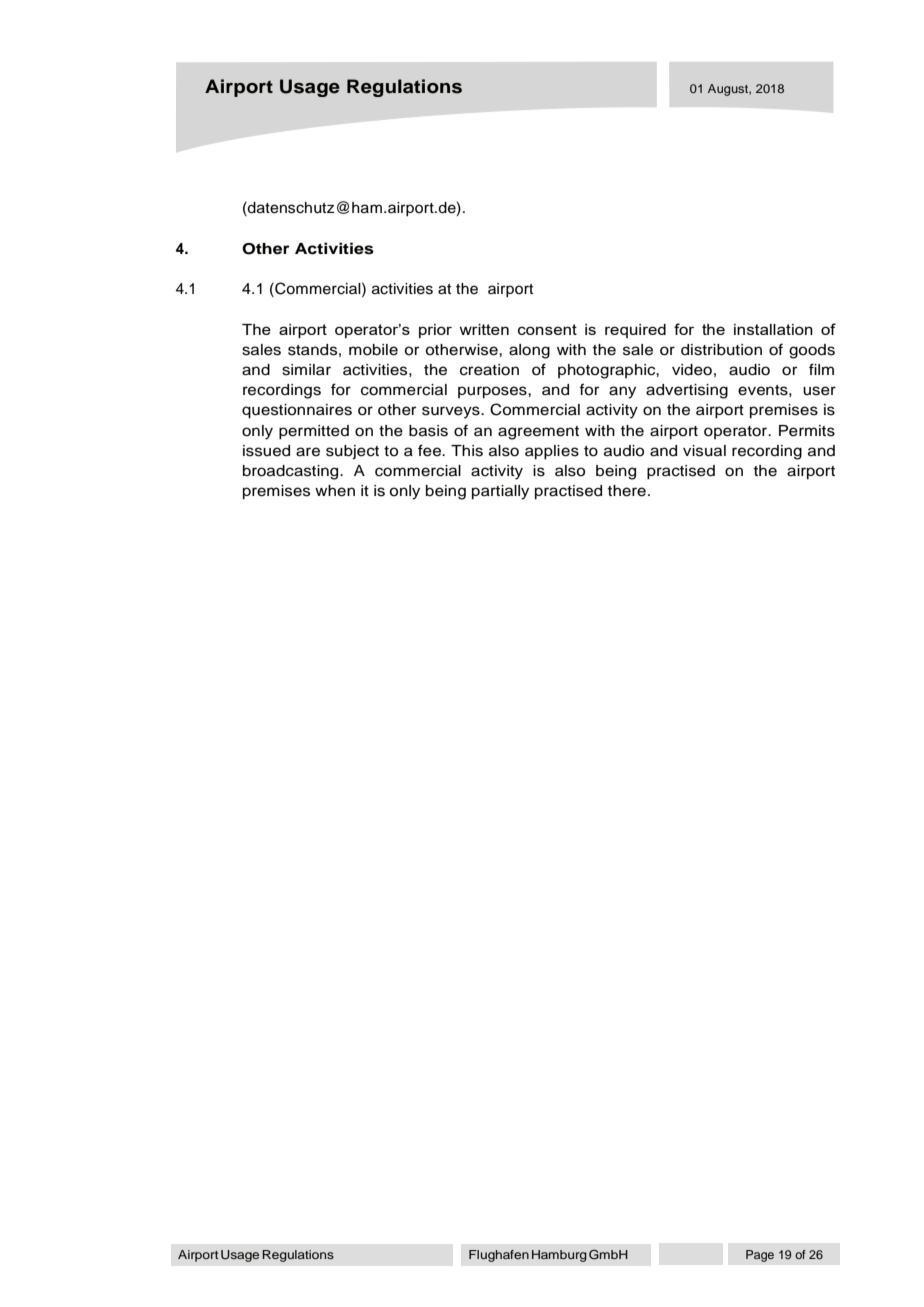 This page has width=924, height=1307. I want to click on Page, so click(760, 1256).
